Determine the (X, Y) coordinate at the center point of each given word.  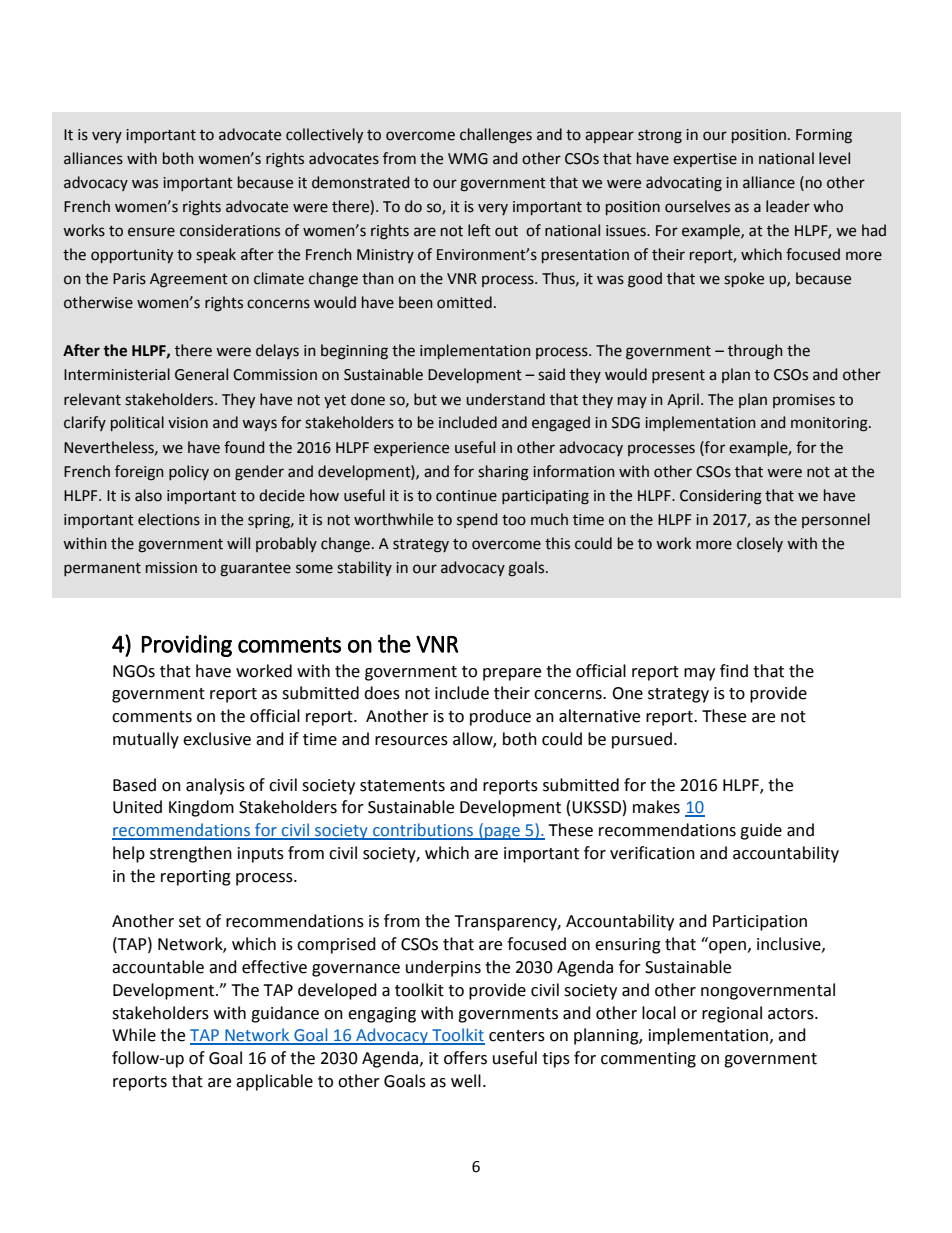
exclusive (217, 739)
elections (169, 519)
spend (477, 520)
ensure (151, 232)
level (834, 158)
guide (761, 831)
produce (500, 717)
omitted (464, 302)
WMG (468, 159)
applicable (274, 1082)
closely (760, 544)
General (201, 374)
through (755, 352)
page (502, 833)
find (734, 671)
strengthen (191, 854)
